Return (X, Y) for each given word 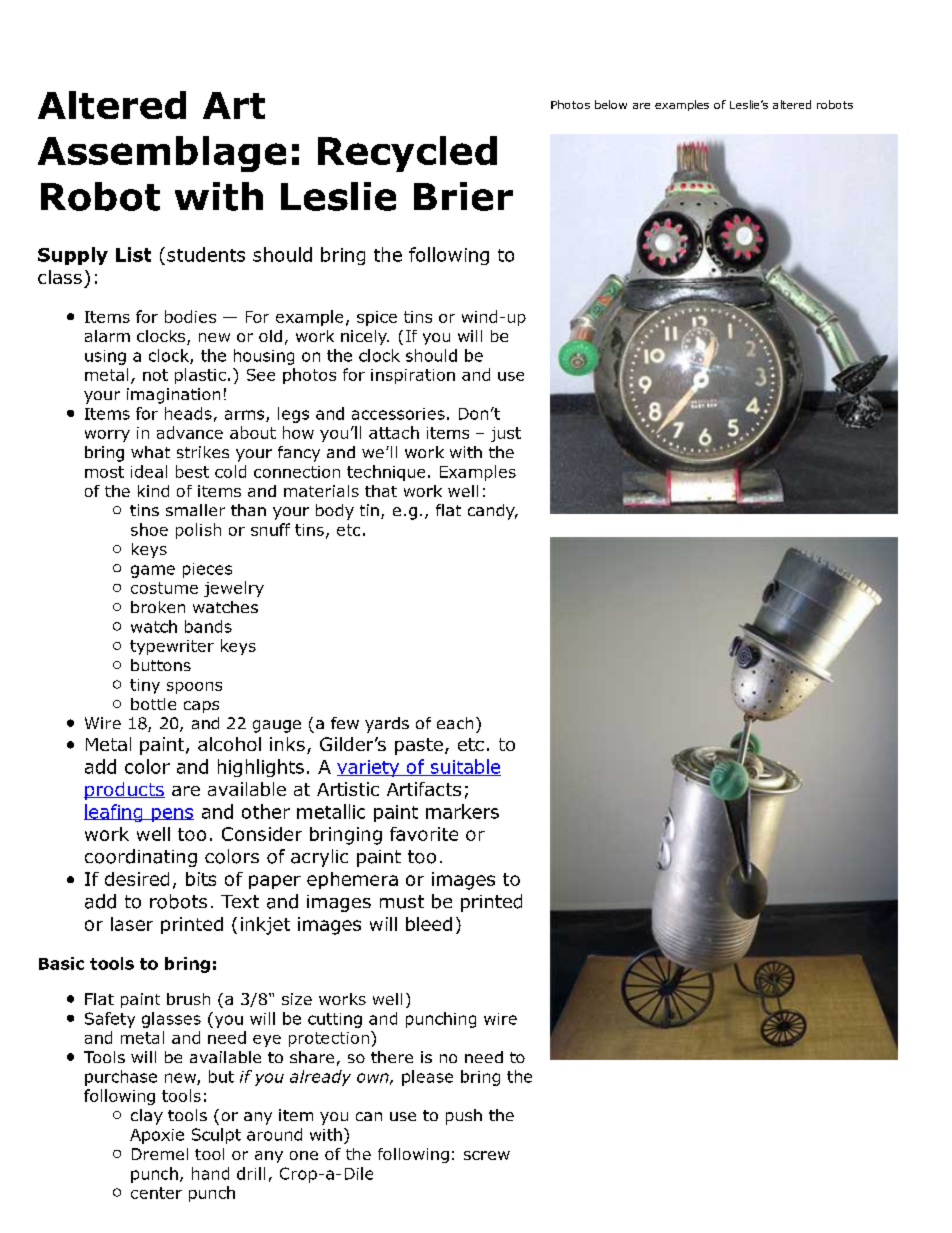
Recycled (407, 154)
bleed (429, 924)
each (455, 723)
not (155, 375)
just (506, 434)
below (611, 104)
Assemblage (162, 154)
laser (132, 924)
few (345, 723)
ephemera (352, 880)
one (304, 1155)
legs (293, 415)
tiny (145, 686)
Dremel (160, 1154)
